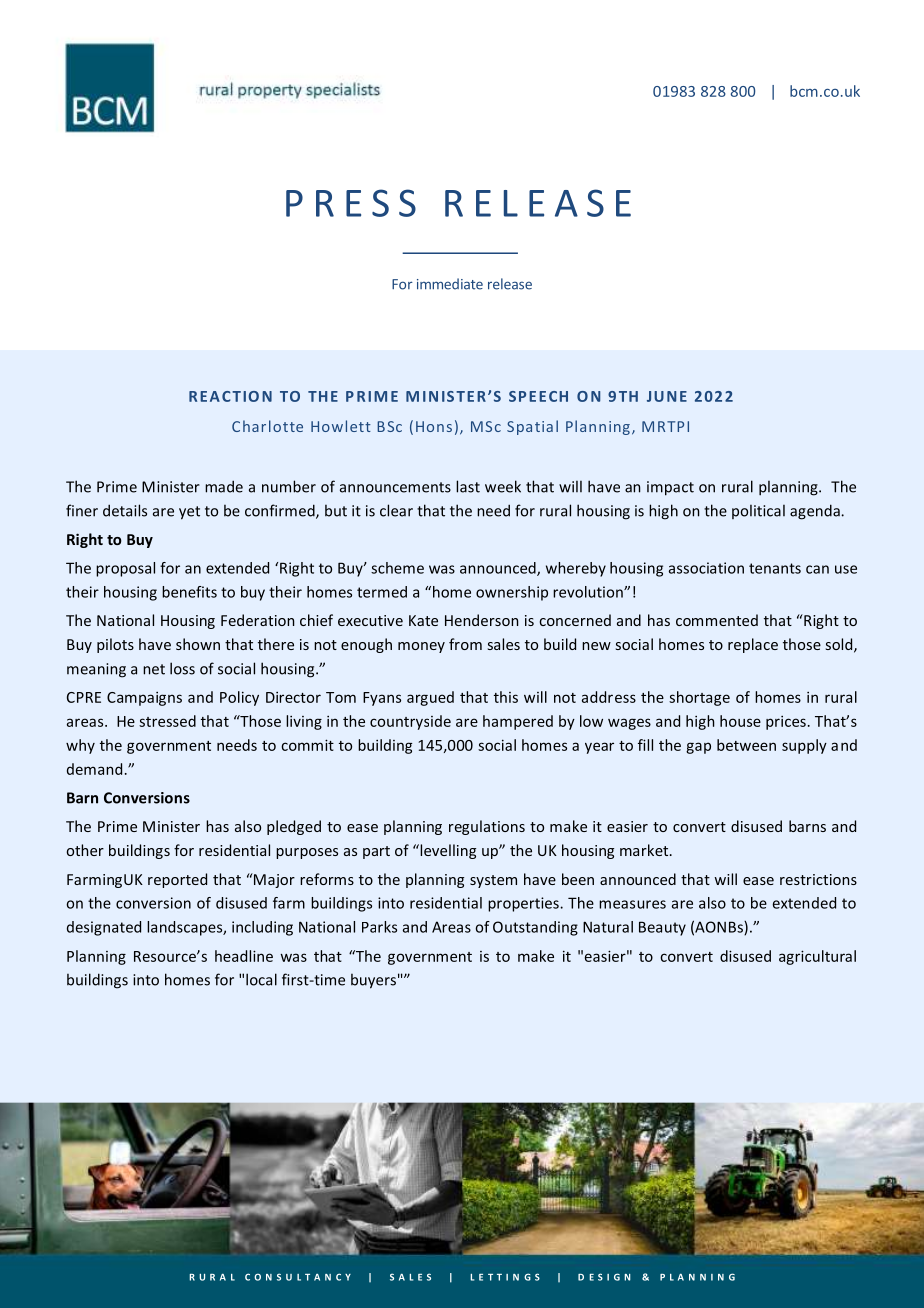 The height and width of the screenshot is (1308, 924). Describe the element at coordinates (670, 488) in the screenshot. I see `impact` at that location.
